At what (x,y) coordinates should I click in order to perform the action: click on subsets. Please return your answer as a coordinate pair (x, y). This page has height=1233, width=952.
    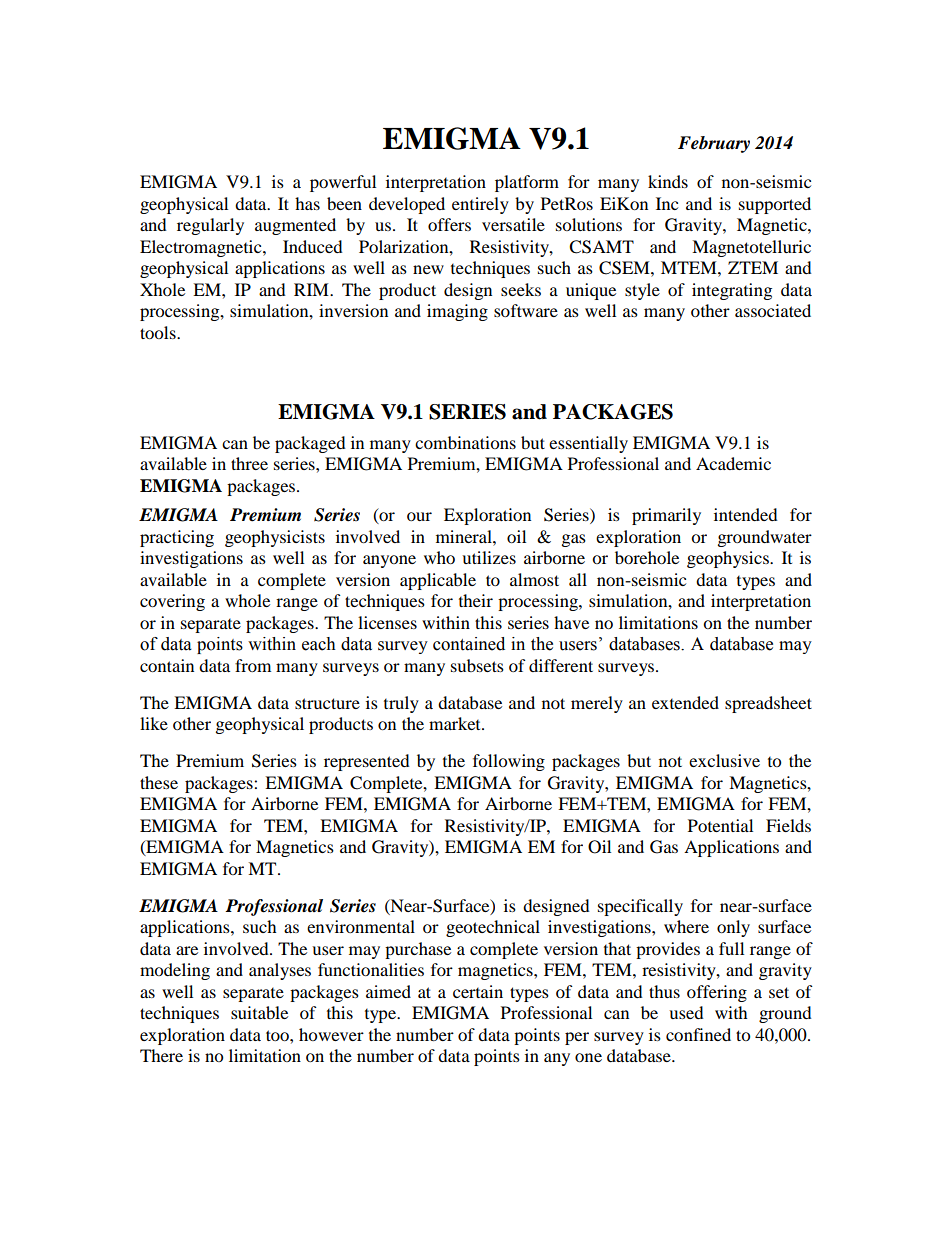
    Looking at the image, I should click on (477, 665).
